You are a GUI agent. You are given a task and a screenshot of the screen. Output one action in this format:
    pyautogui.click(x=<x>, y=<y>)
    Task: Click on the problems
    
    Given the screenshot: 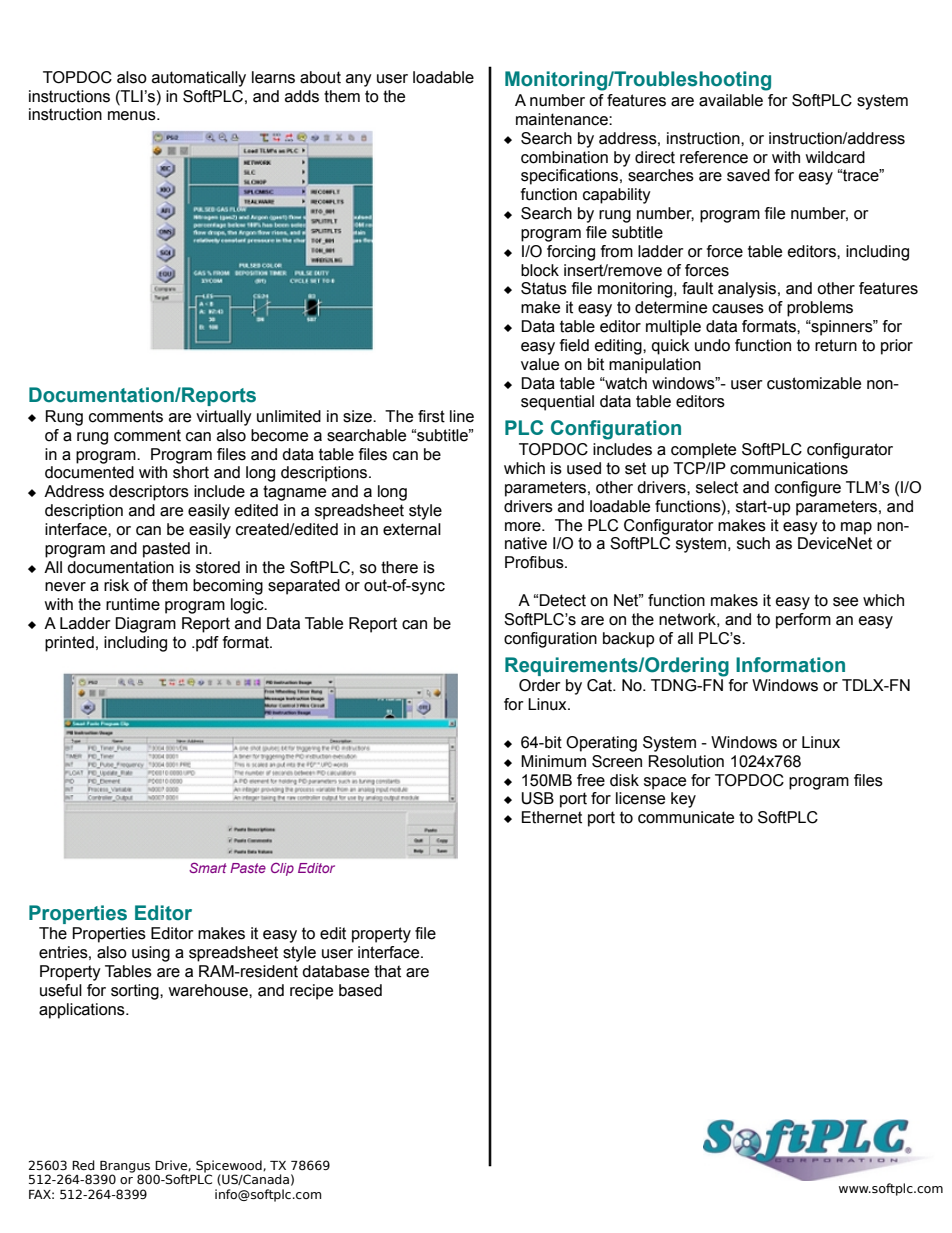 What is the action you would take?
    pyautogui.click(x=820, y=309)
